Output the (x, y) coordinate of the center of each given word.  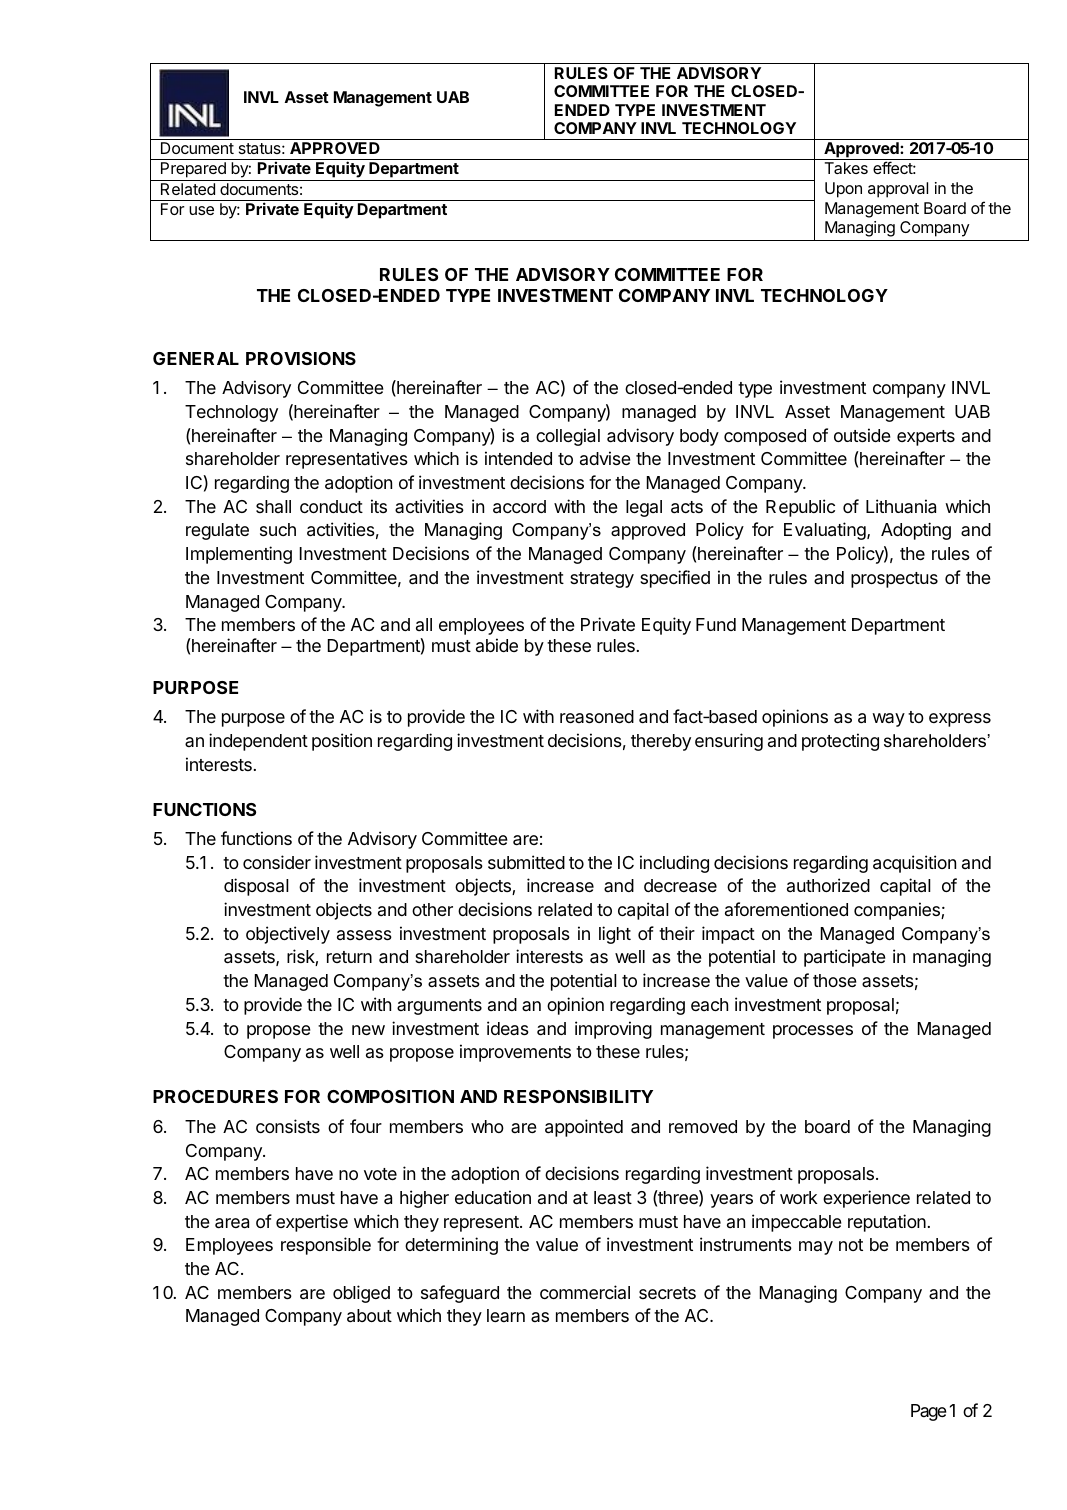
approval (898, 190)
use (201, 210)
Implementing (239, 555)
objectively (288, 935)
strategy (602, 580)
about (369, 1316)
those (835, 980)
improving (613, 1030)
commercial (585, 1292)
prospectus (894, 580)
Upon (843, 190)
